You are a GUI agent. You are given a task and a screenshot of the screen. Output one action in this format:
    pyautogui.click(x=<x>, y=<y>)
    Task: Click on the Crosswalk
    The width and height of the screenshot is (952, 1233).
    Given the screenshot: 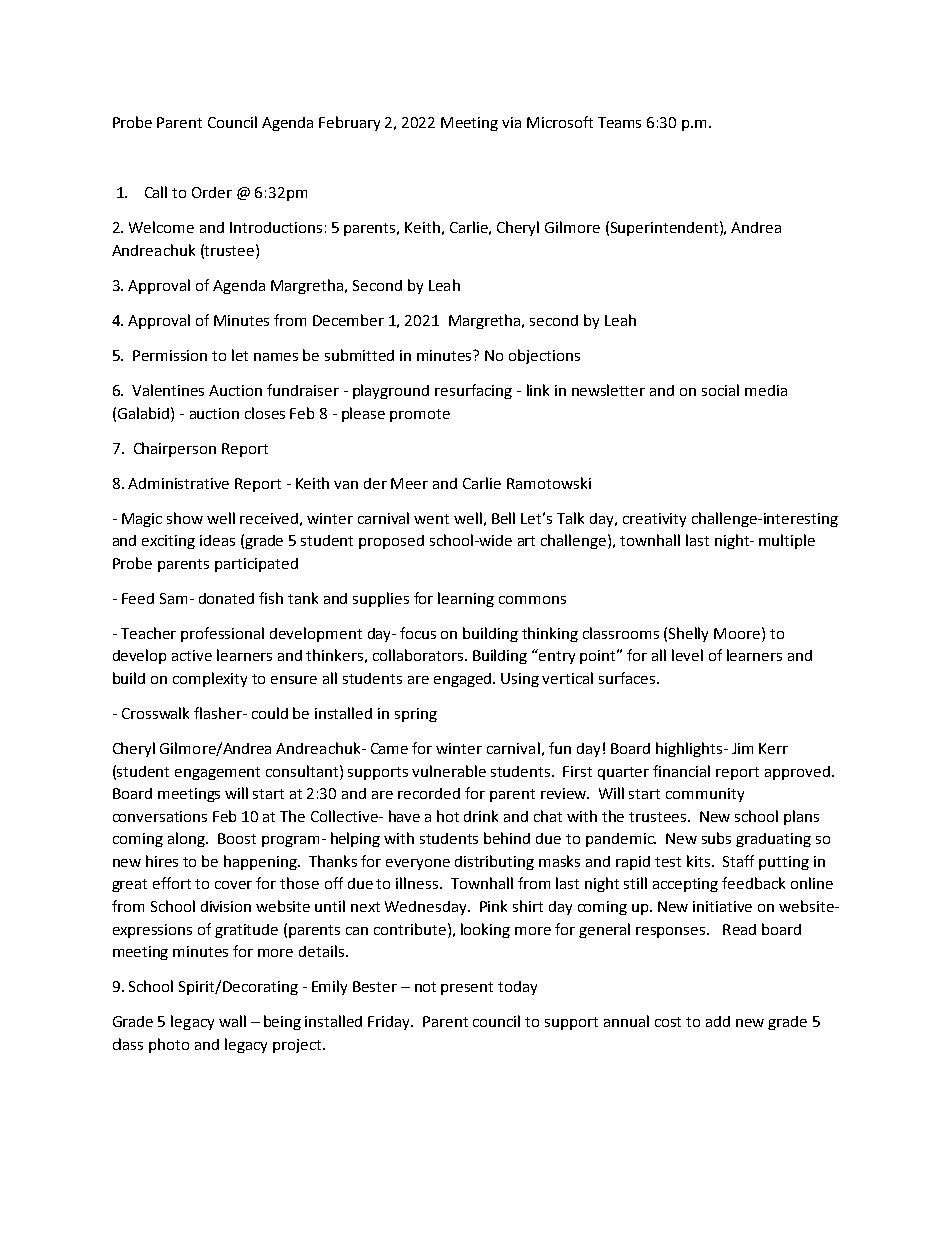 What is the action you would take?
    pyautogui.click(x=155, y=713)
